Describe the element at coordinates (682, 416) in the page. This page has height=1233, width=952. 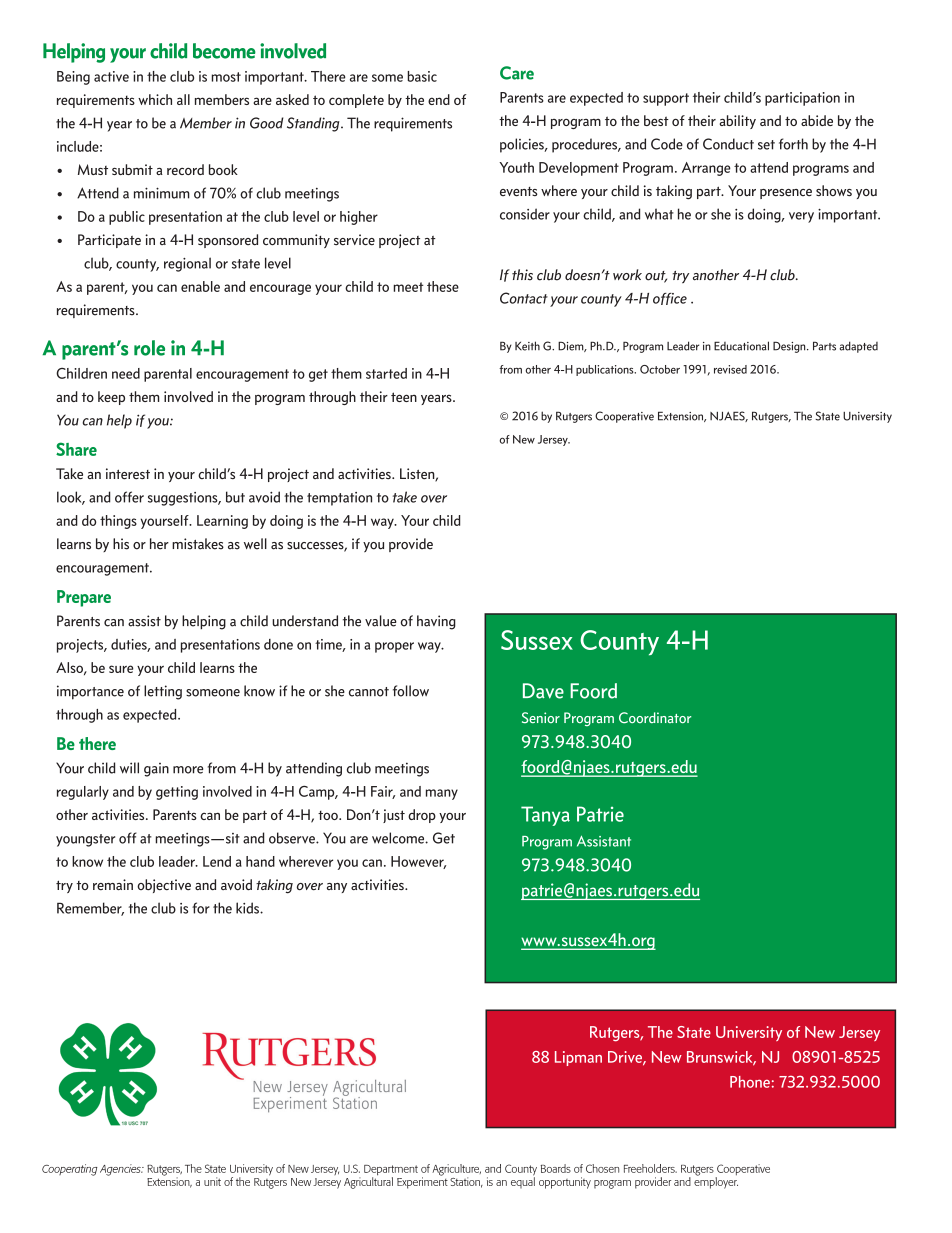
I see `Extension` at that location.
